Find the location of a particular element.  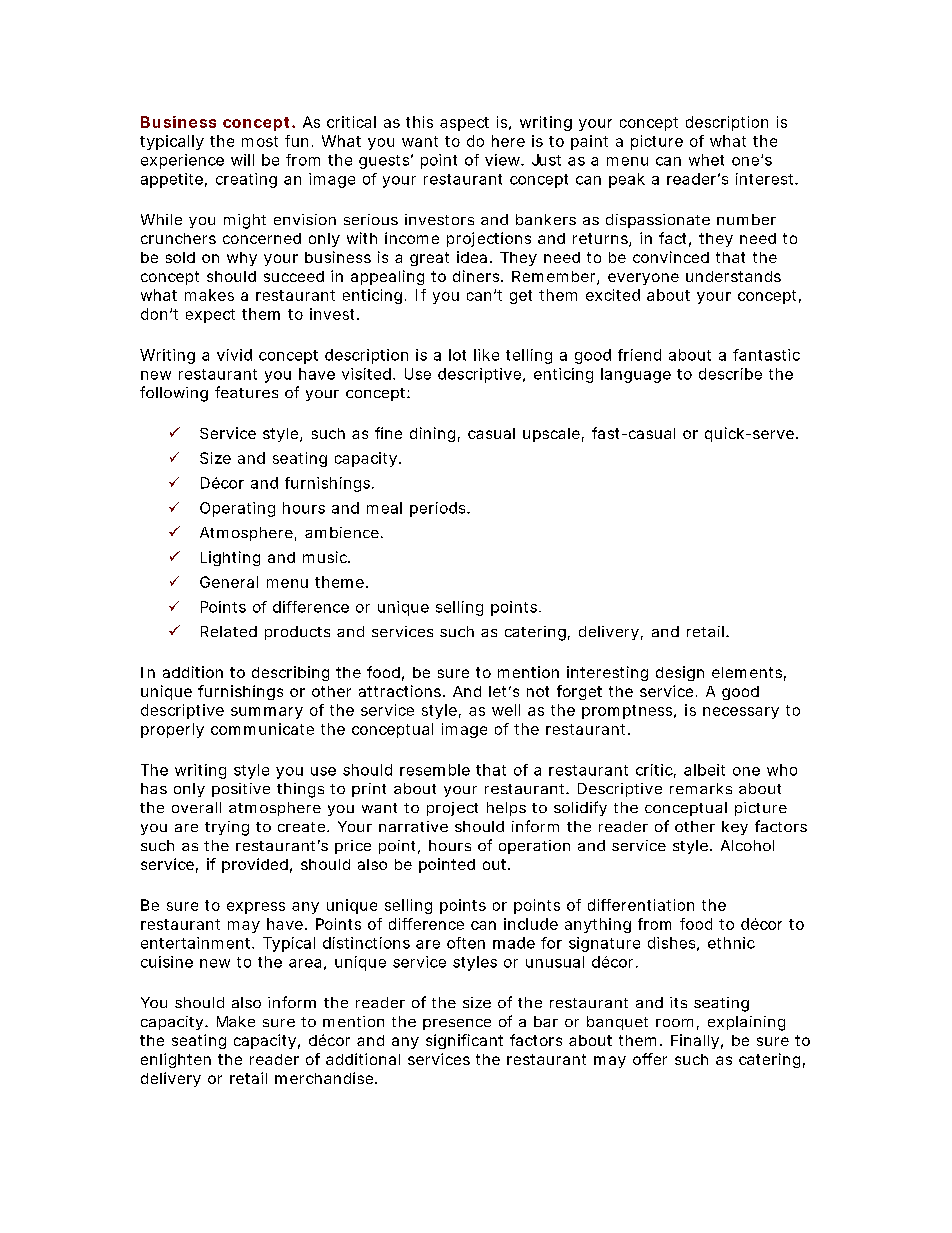

will is located at coordinates (242, 160).
